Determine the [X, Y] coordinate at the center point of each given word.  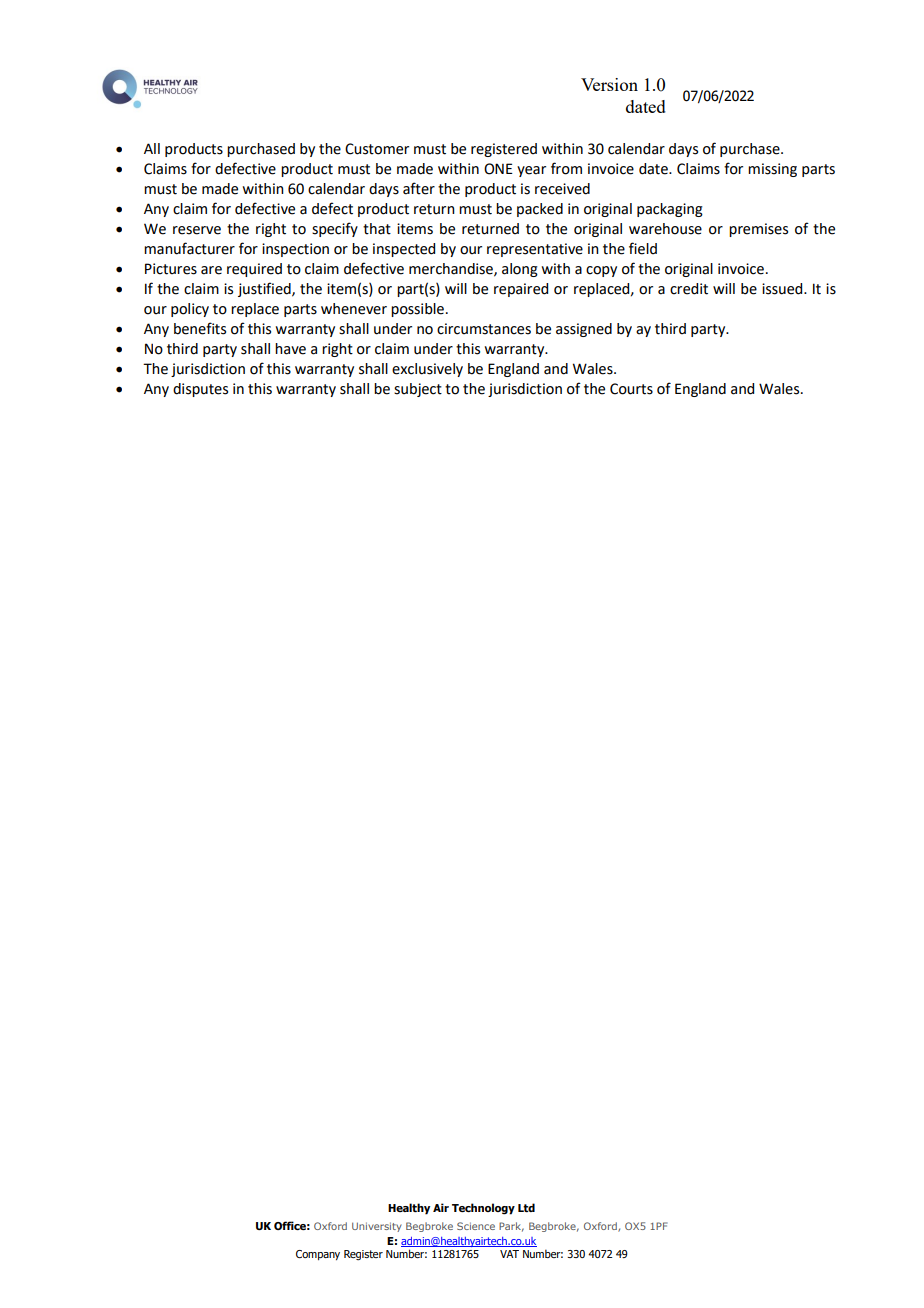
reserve [197, 230]
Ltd [526, 1207]
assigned [584, 330]
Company [318, 1255]
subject [418, 390]
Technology [483, 1209]
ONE [498, 169]
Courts [631, 389]
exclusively [427, 370]
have [290, 349]
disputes [200, 390]
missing [772, 170]
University [377, 1227]
